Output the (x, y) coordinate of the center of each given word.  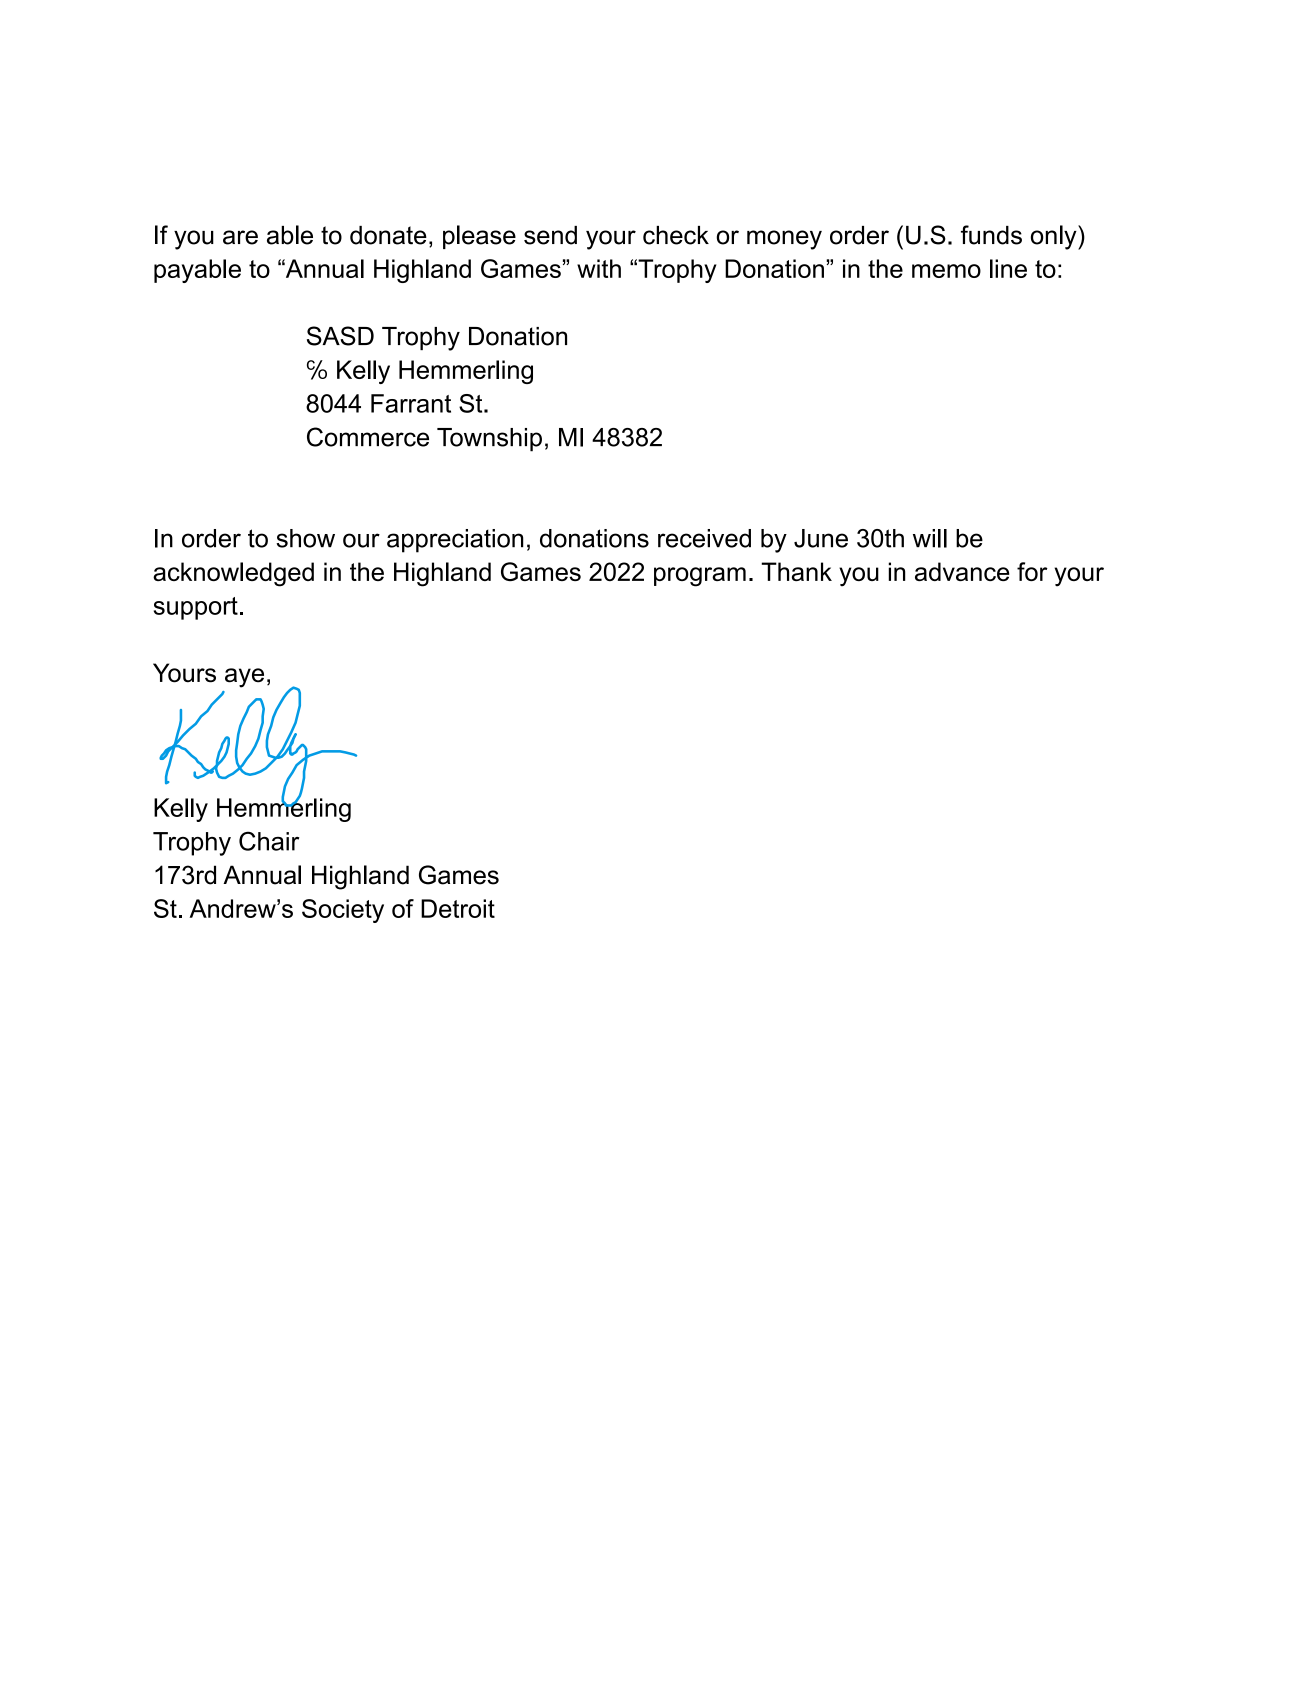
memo (946, 271)
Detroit (458, 908)
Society (343, 911)
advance (962, 571)
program (700, 577)
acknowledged (233, 574)
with (599, 268)
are (240, 237)
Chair (269, 841)
